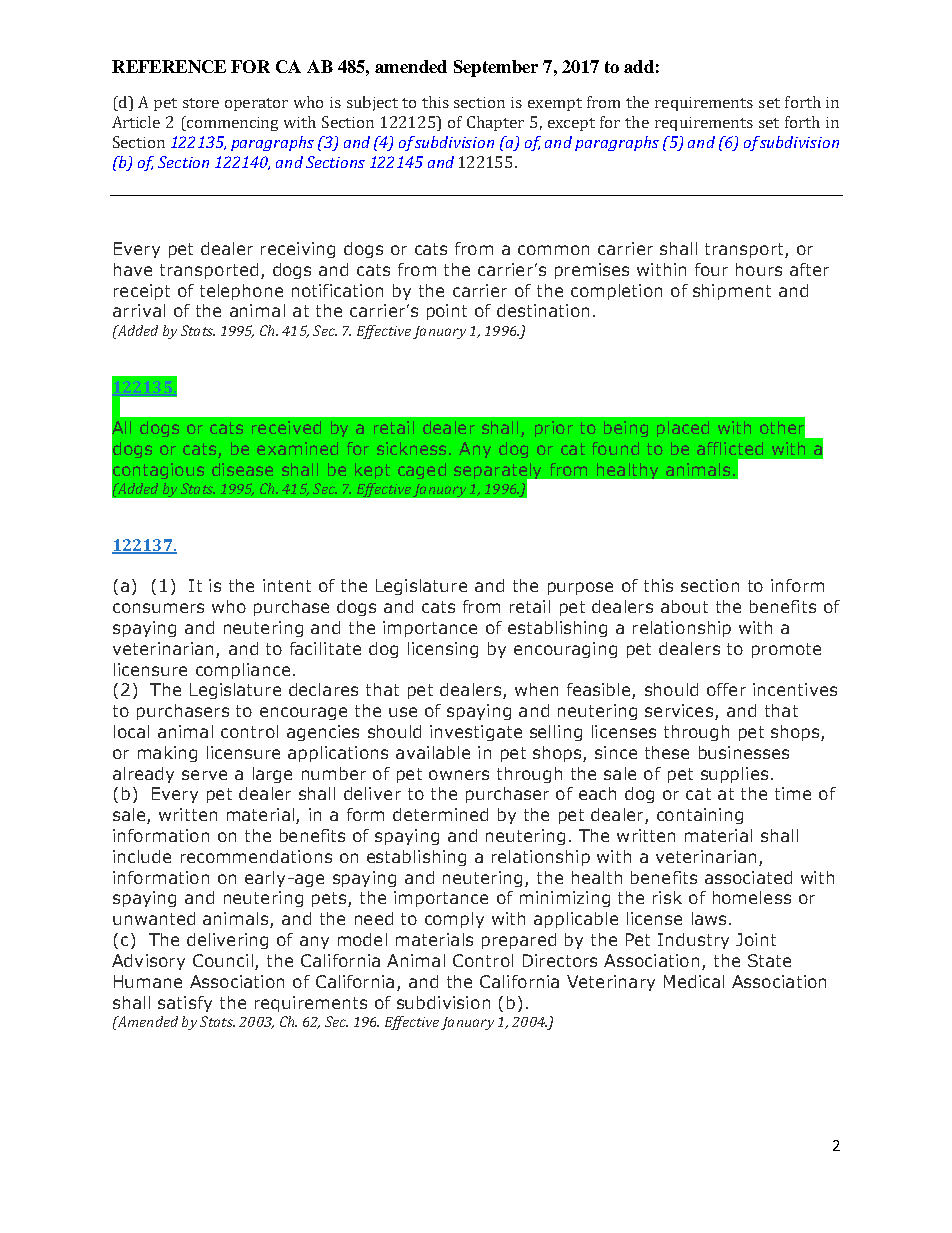 This image has width=952, height=1233. Describe the element at coordinates (732, 292) in the image. I see `shipment` at that location.
